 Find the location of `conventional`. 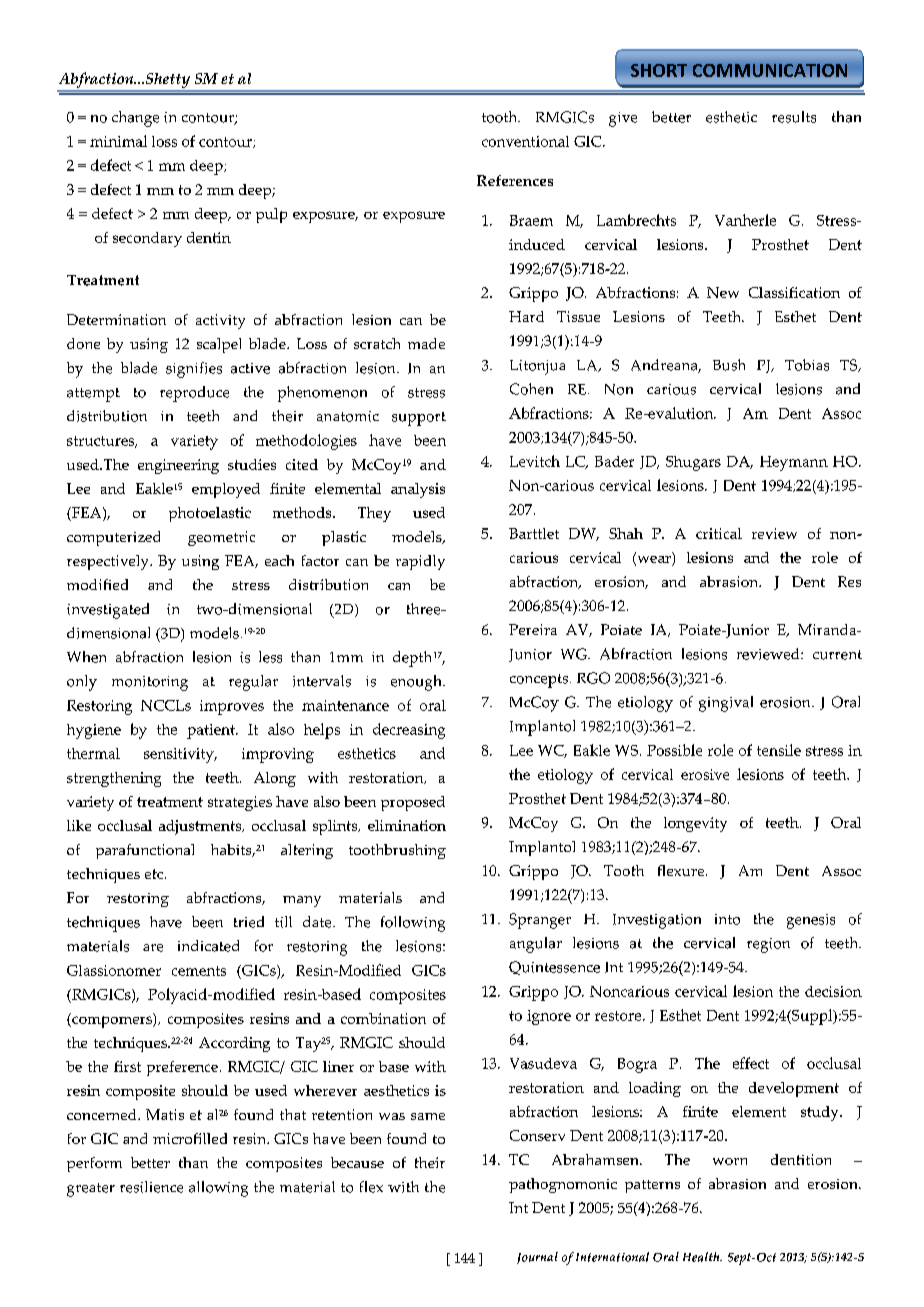

conventional is located at coordinates (525, 141).
